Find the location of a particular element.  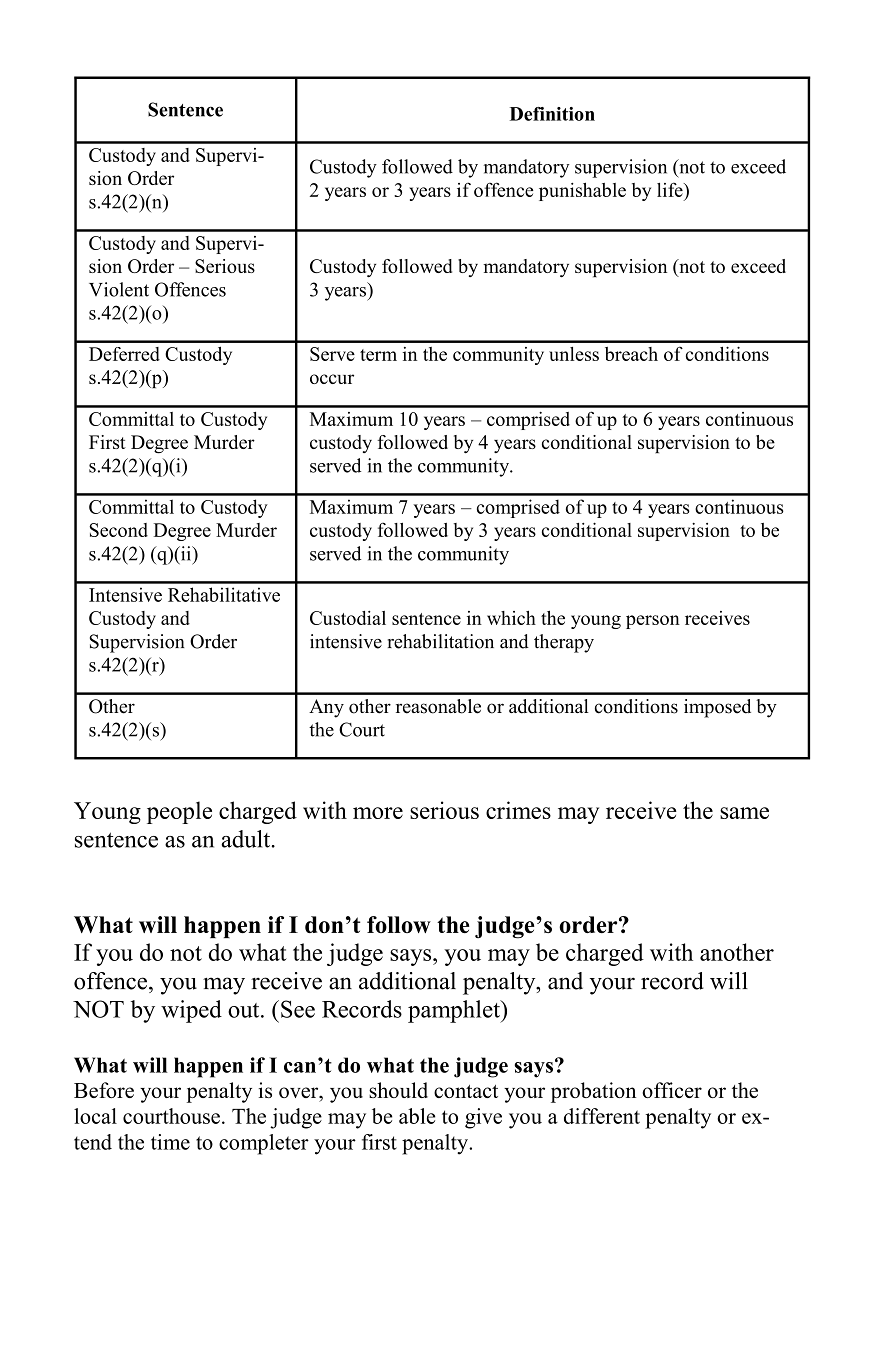

Violent is located at coordinates (119, 289).
